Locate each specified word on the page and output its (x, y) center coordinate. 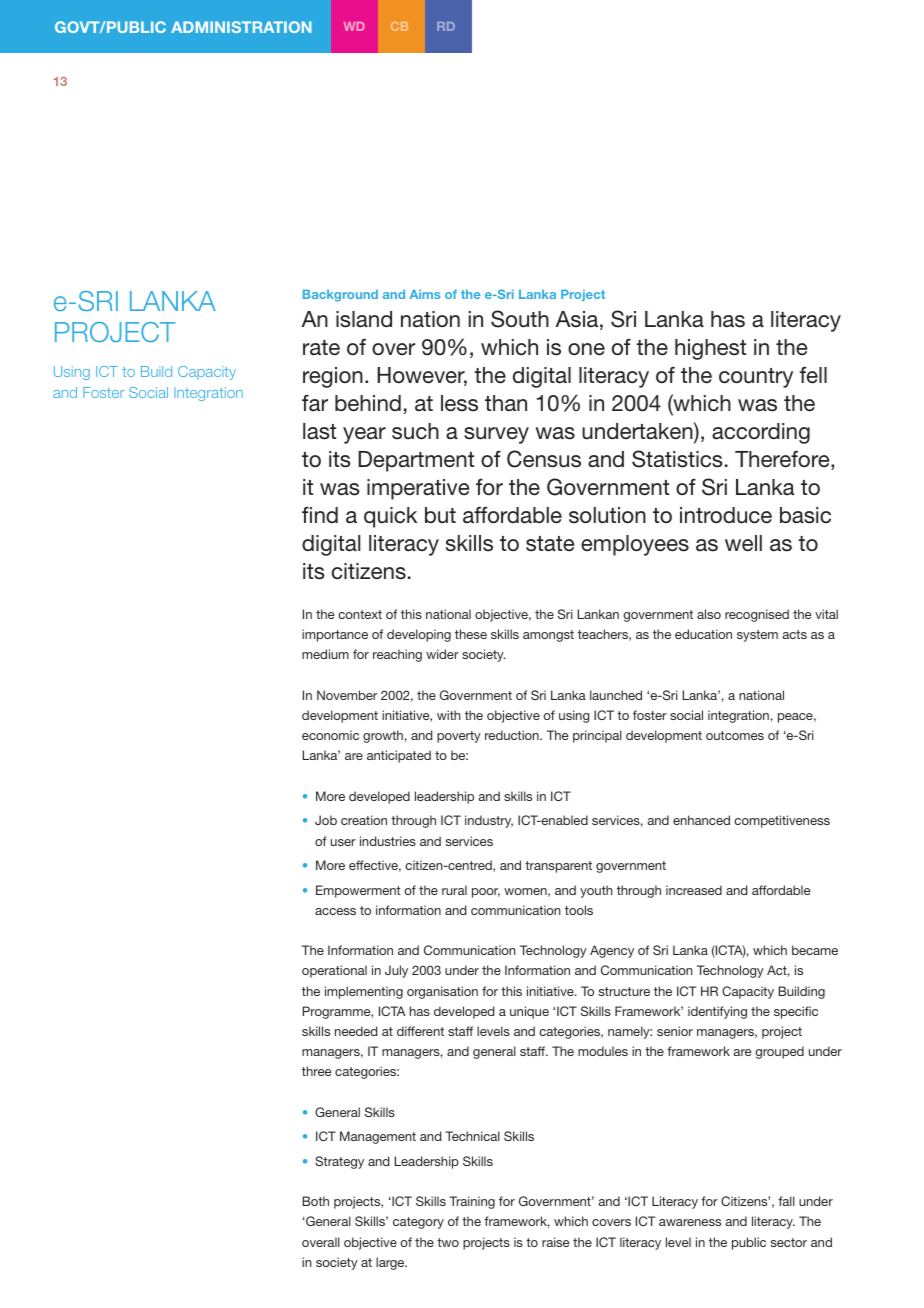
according (761, 433)
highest (710, 349)
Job (326, 820)
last (319, 431)
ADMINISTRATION (241, 27)
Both (316, 1201)
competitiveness (782, 821)
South (520, 319)
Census (544, 459)
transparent (558, 867)
